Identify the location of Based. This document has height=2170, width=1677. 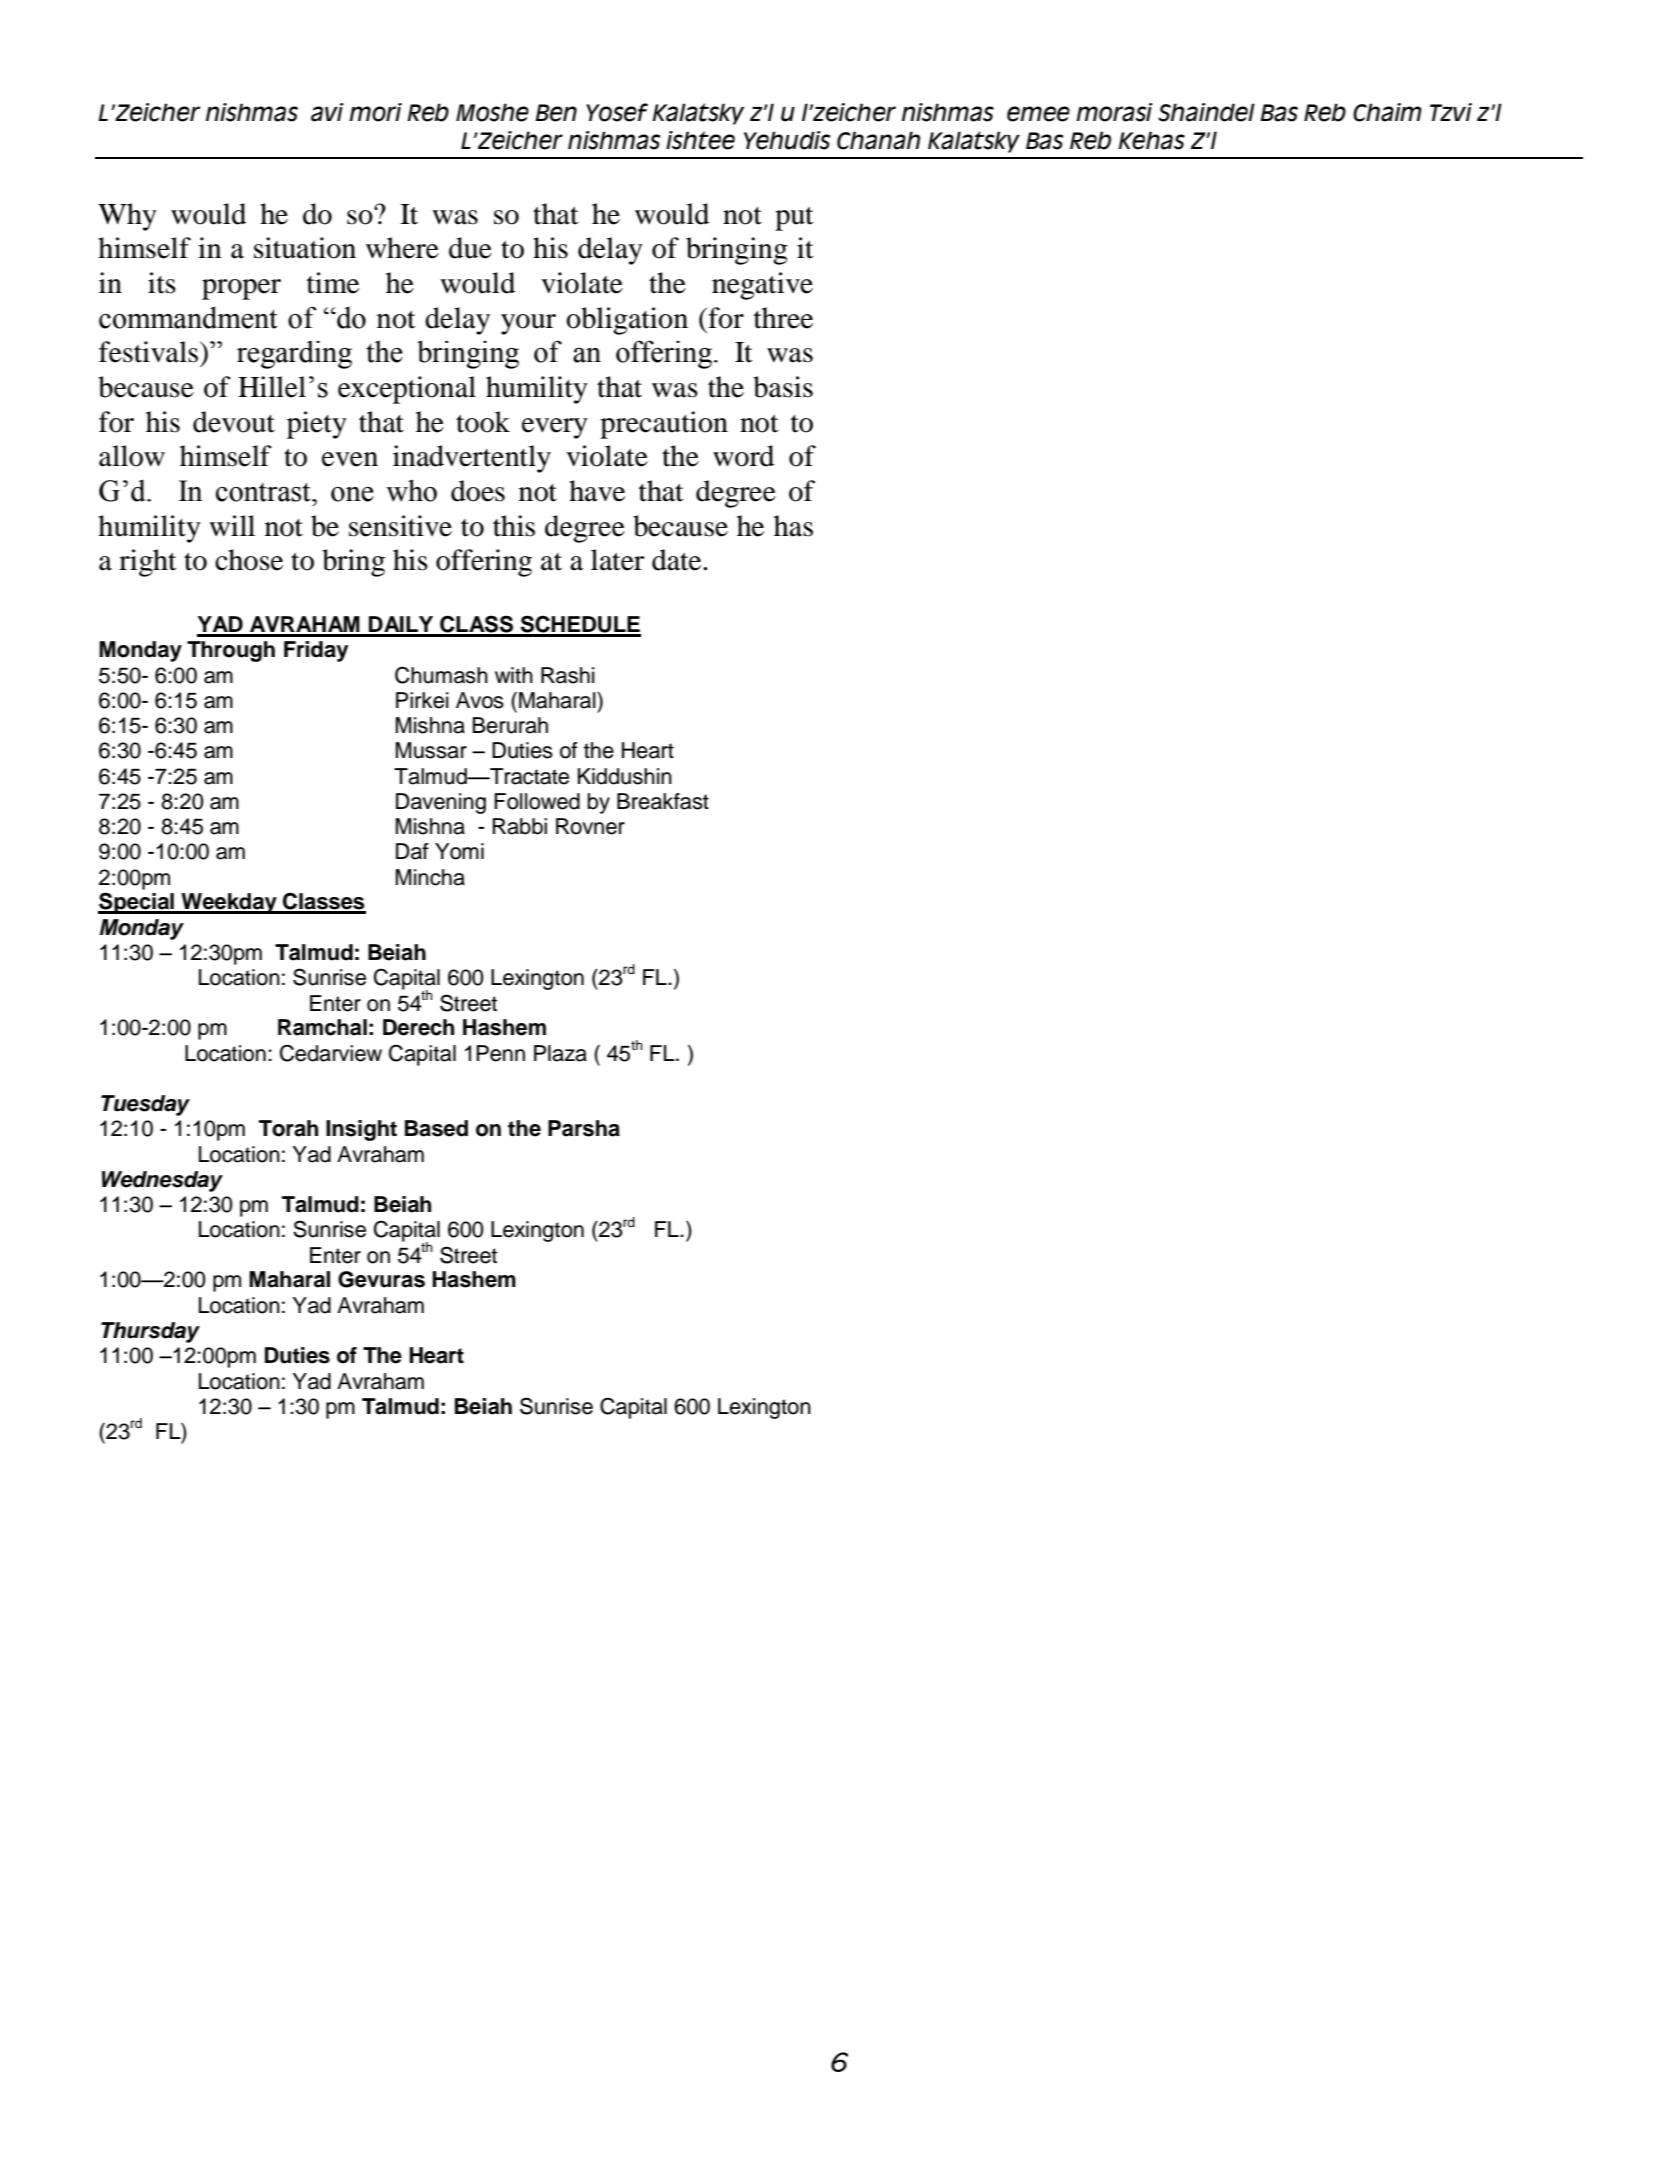
(436, 1128).
